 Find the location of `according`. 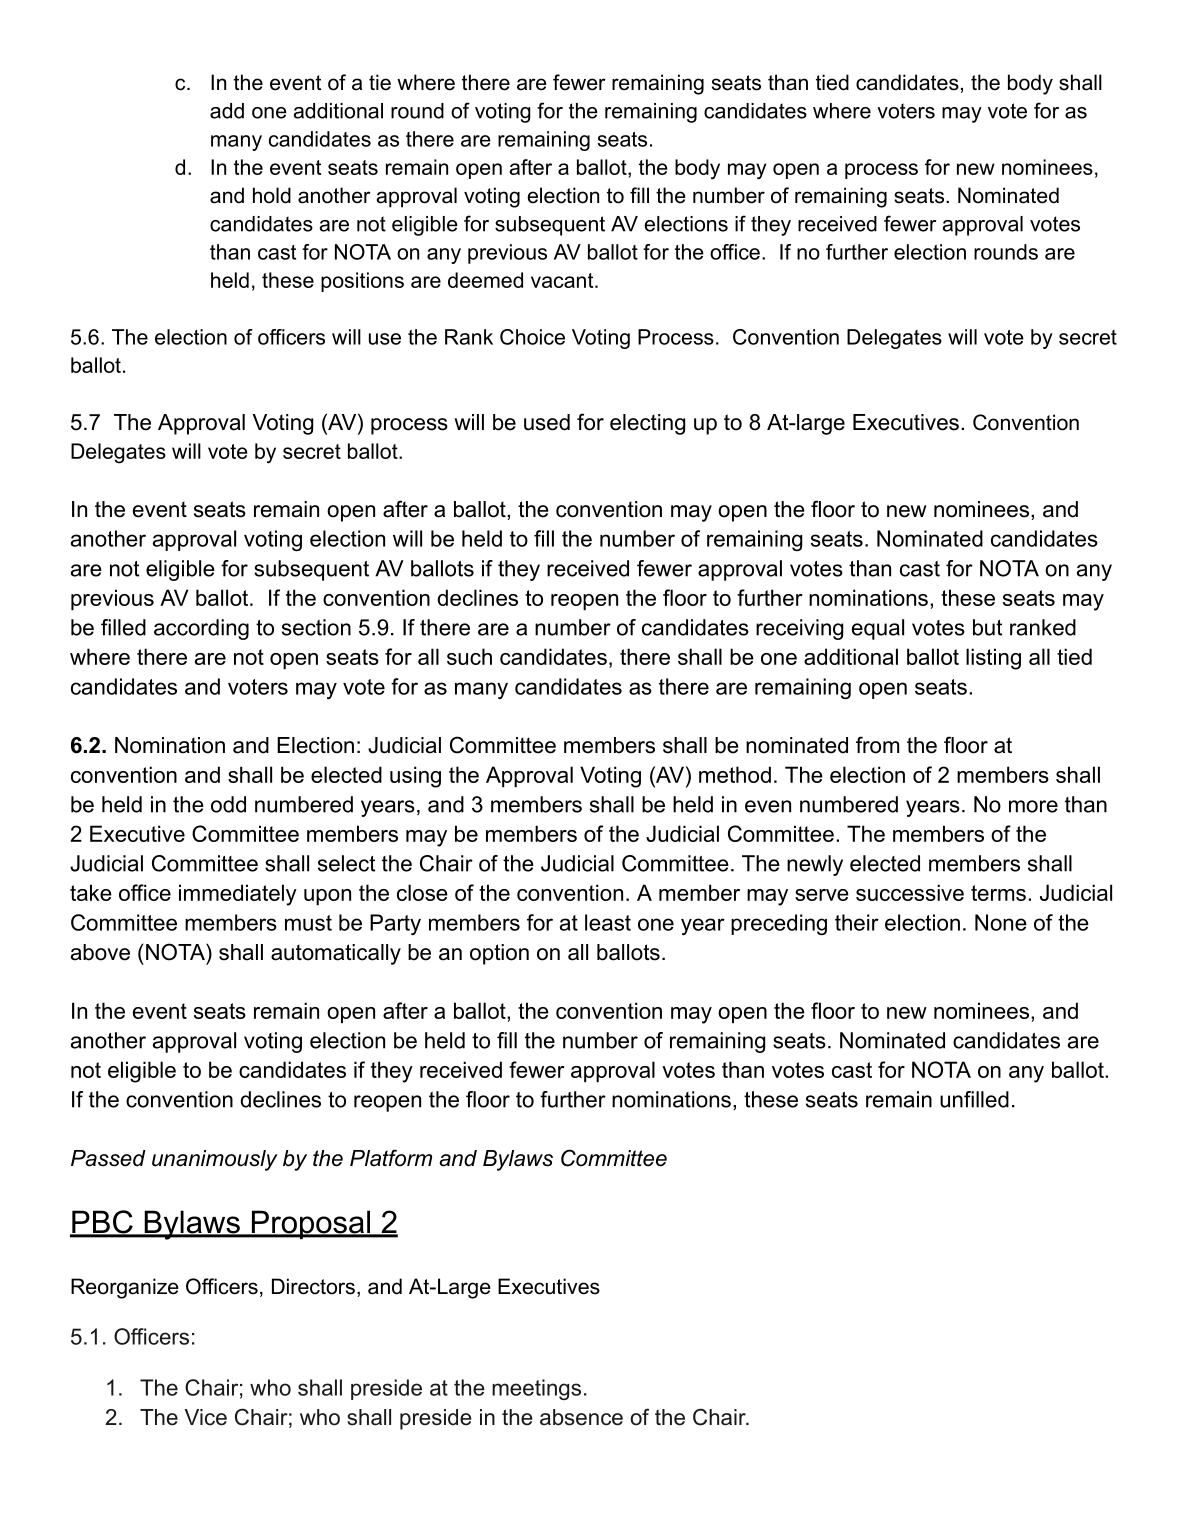

according is located at coordinates (201, 629).
